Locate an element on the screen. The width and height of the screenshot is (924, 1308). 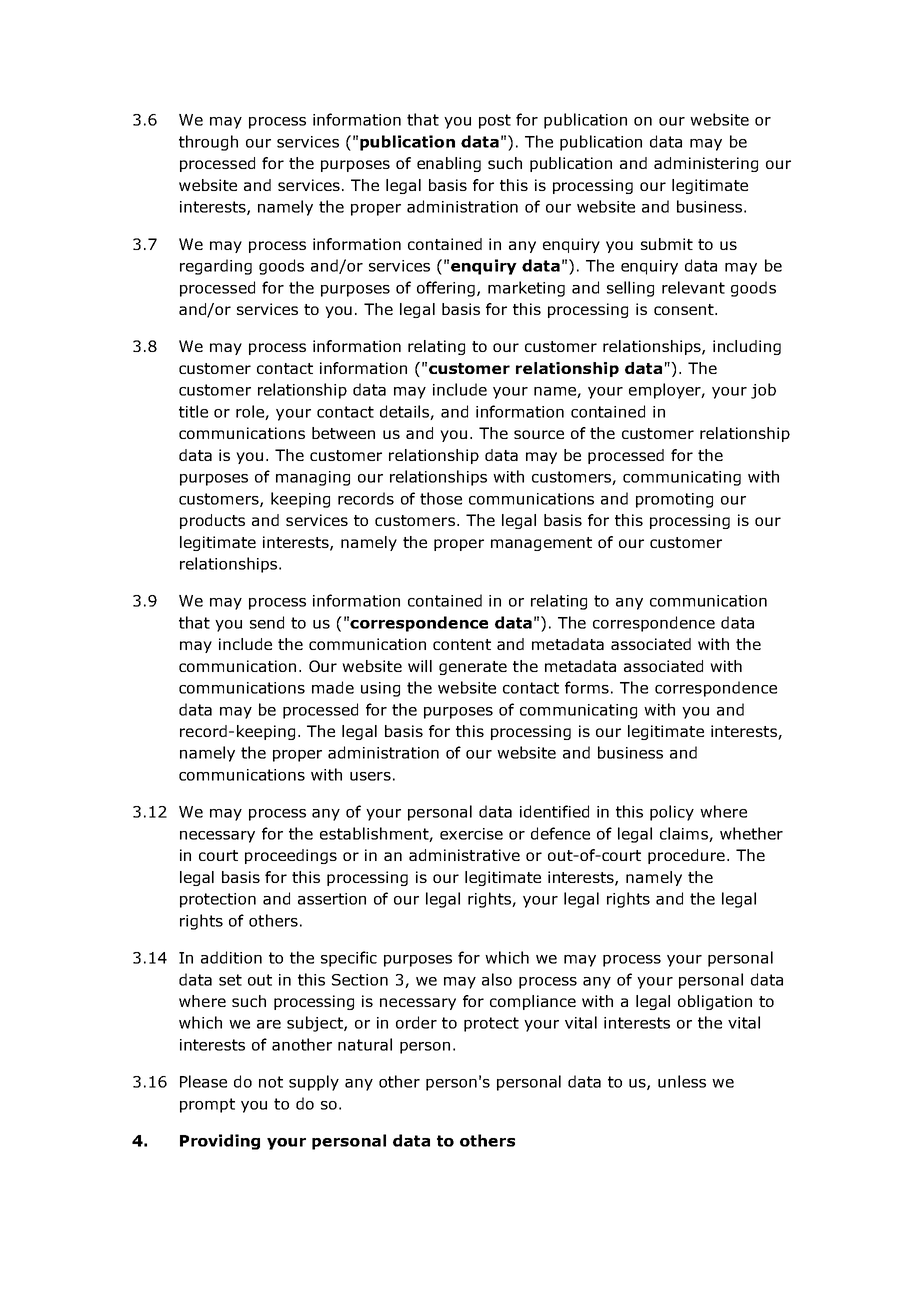
procedure is located at coordinates (686, 856).
